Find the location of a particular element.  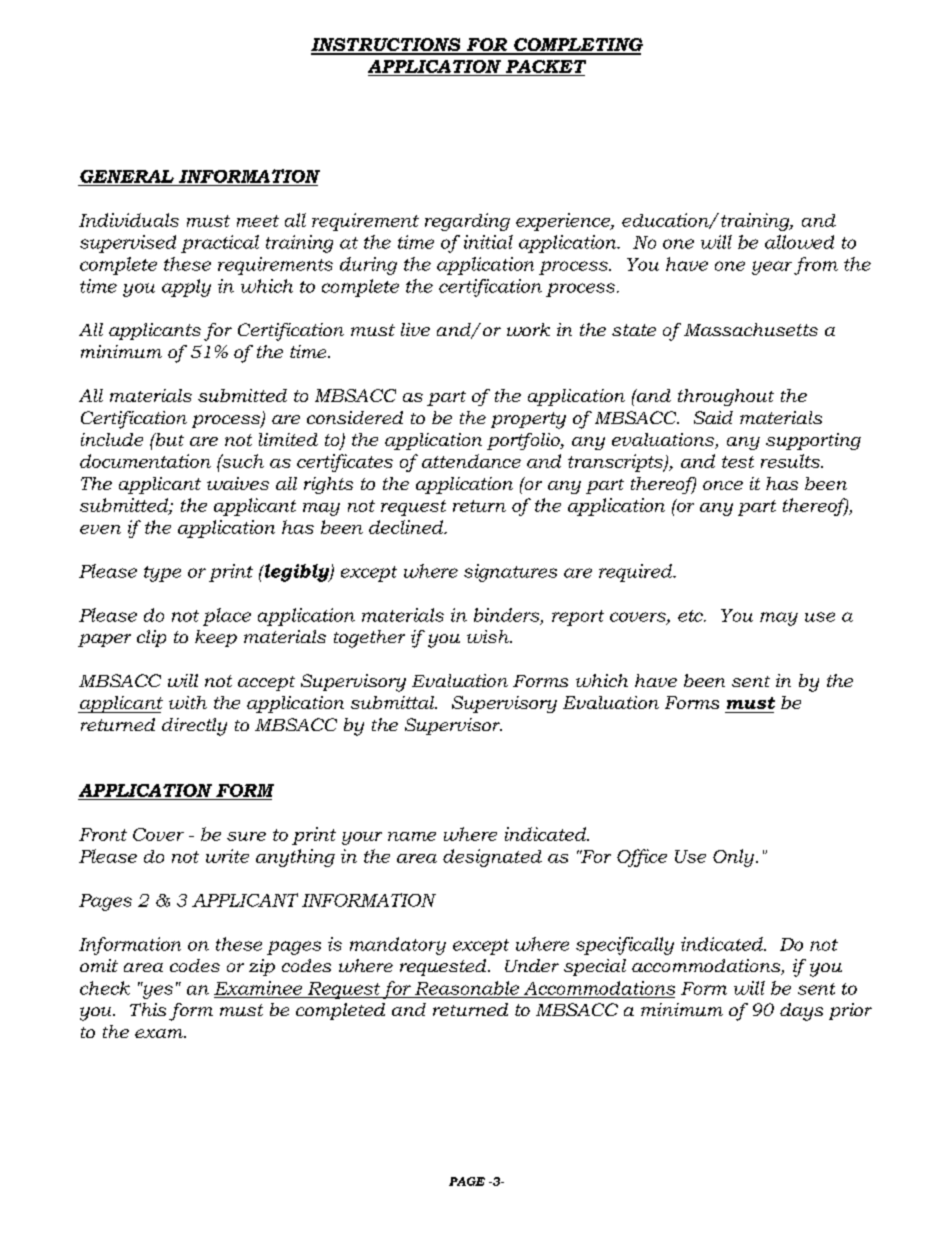

This is located at coordinates (148, 1009).
